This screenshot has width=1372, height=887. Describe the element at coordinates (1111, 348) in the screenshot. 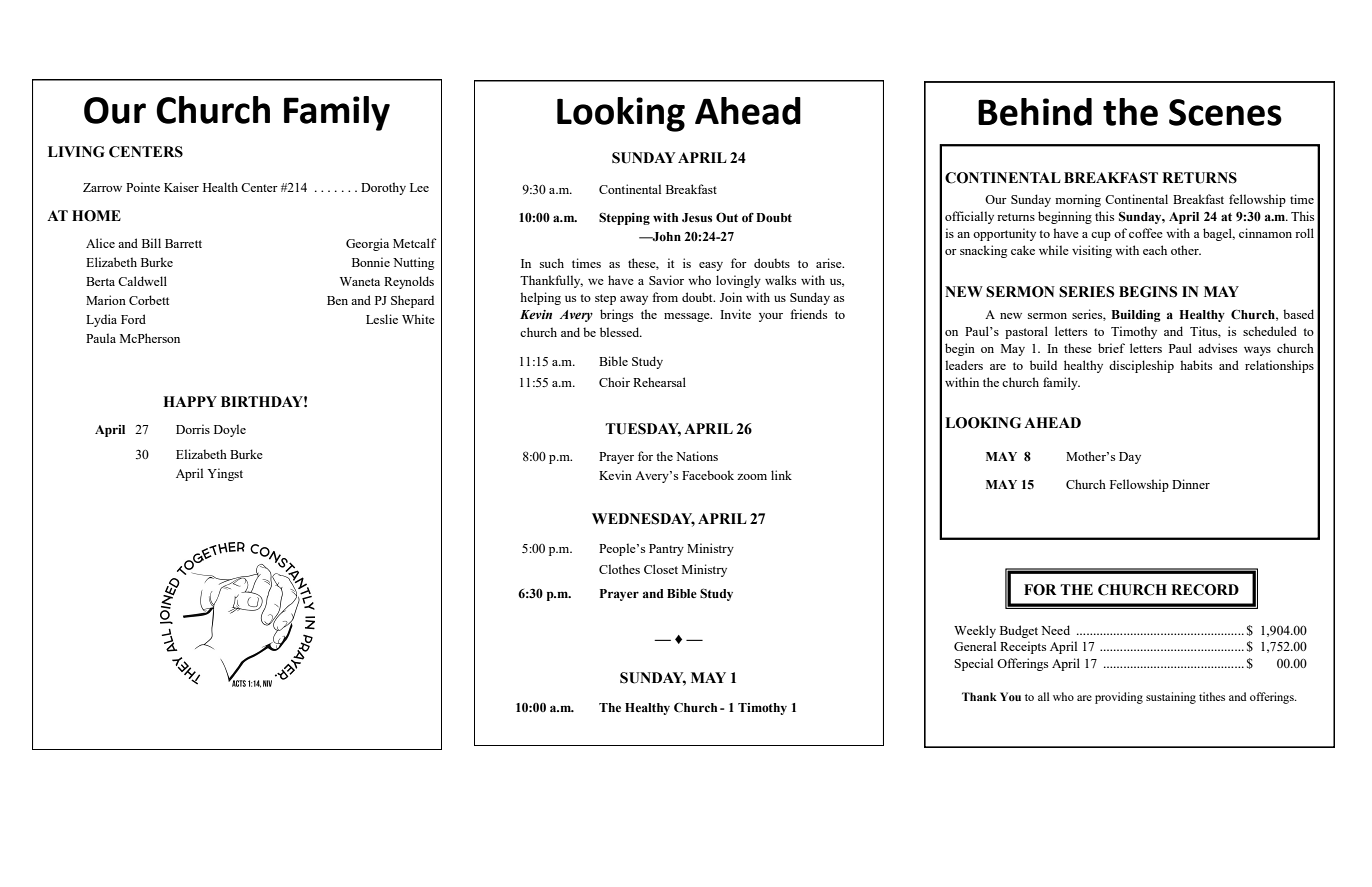

I see `brief` at that location.
